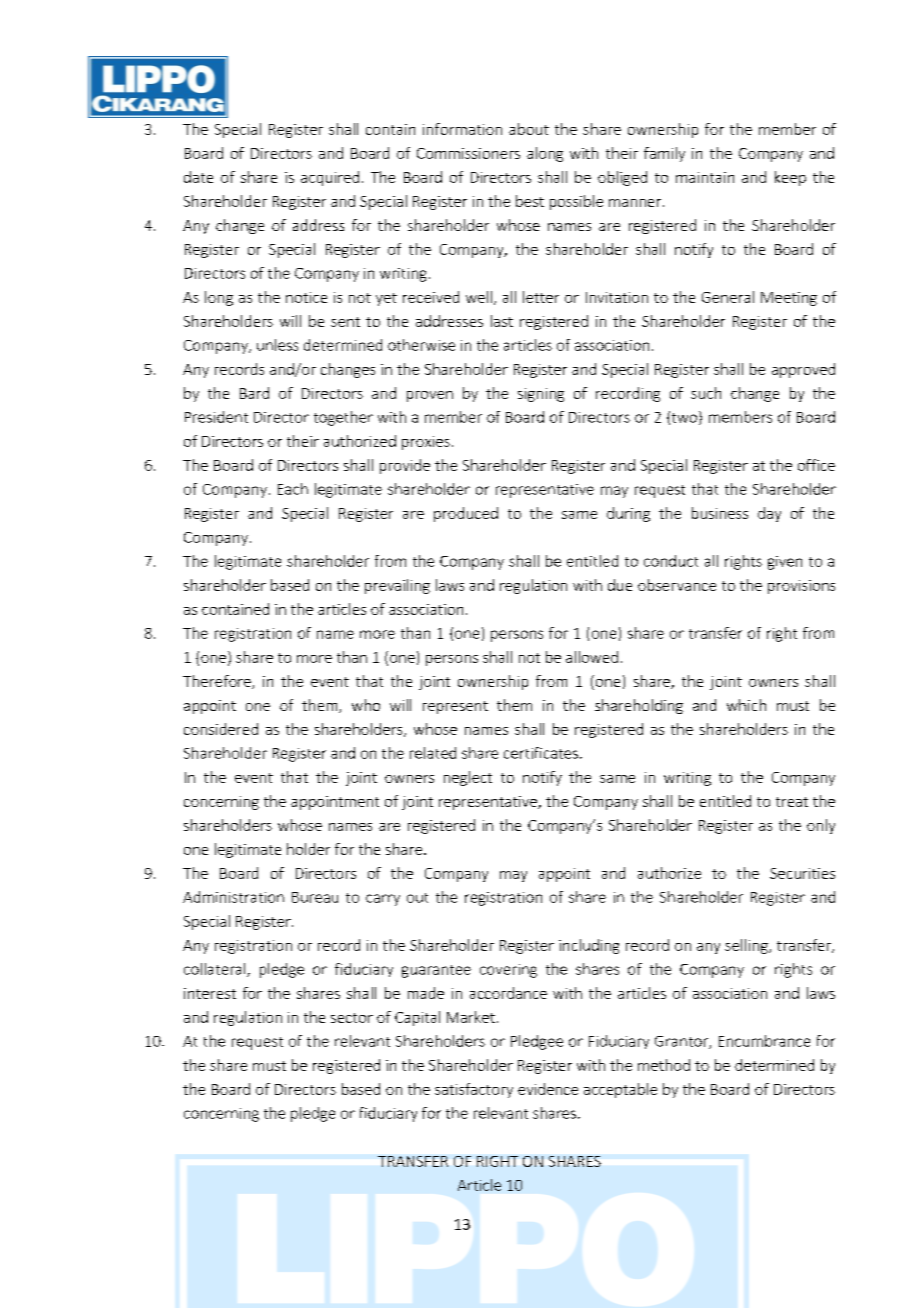 The width and height of the document is (924, 1308). Describe the element at coordinates (352, 1018) in the document. I see `sector` at that location.
